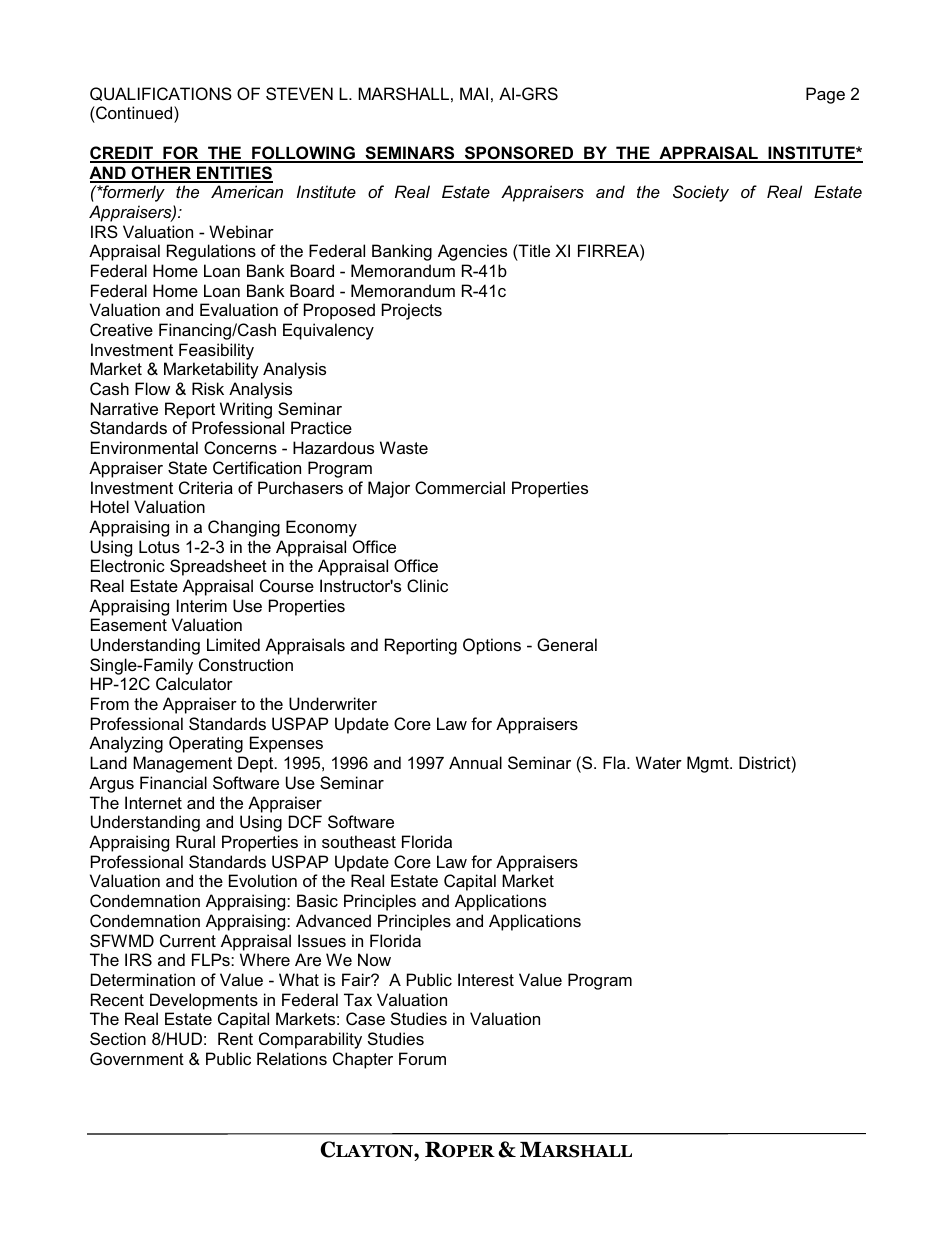 The height and width of the screenshot is (1233, 952). Describe the element at coordinates (659, 762) in the screenshot. I see `Water` at that location.
